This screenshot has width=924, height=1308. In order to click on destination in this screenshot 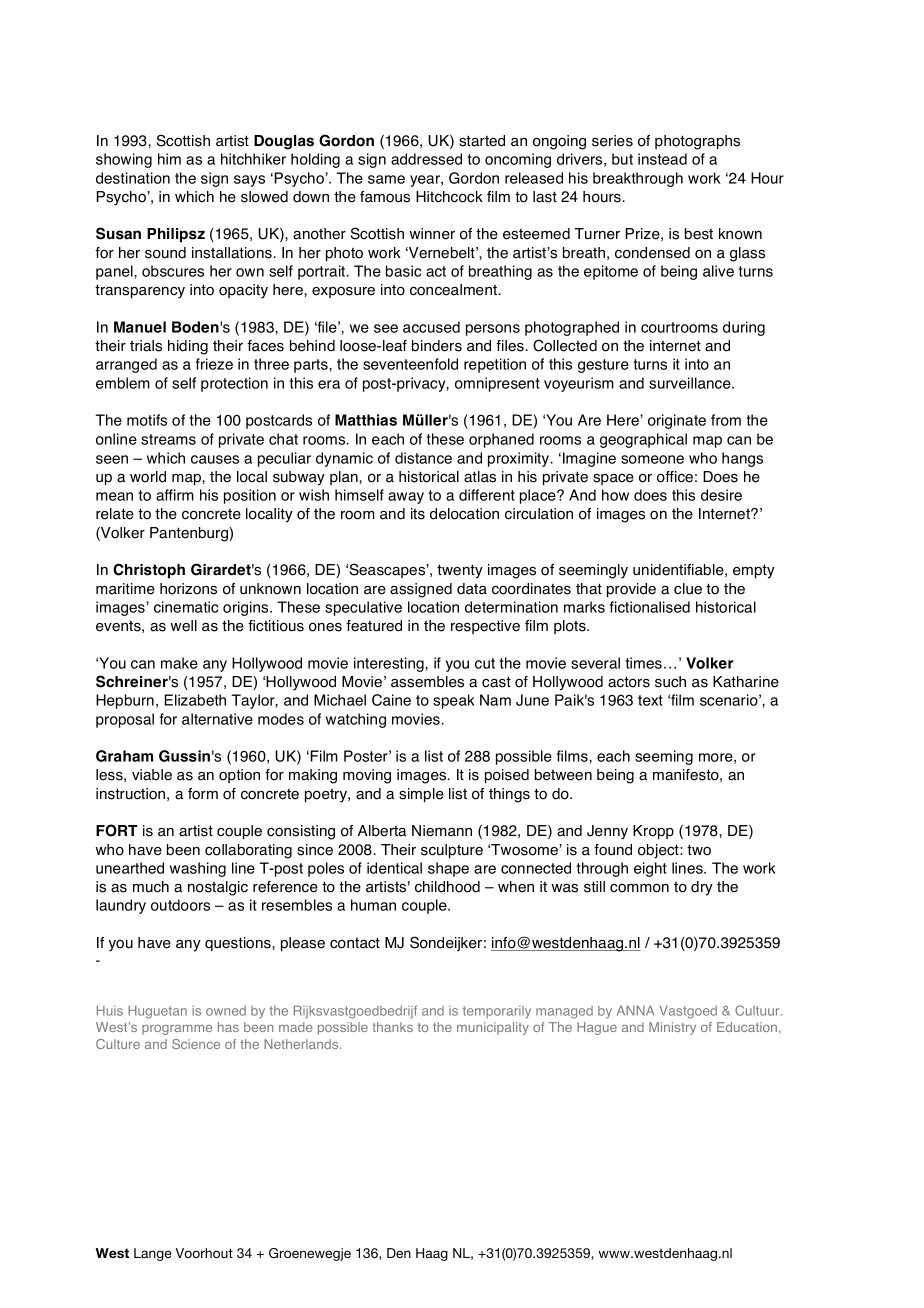, I will do `click(133, 178)`.
